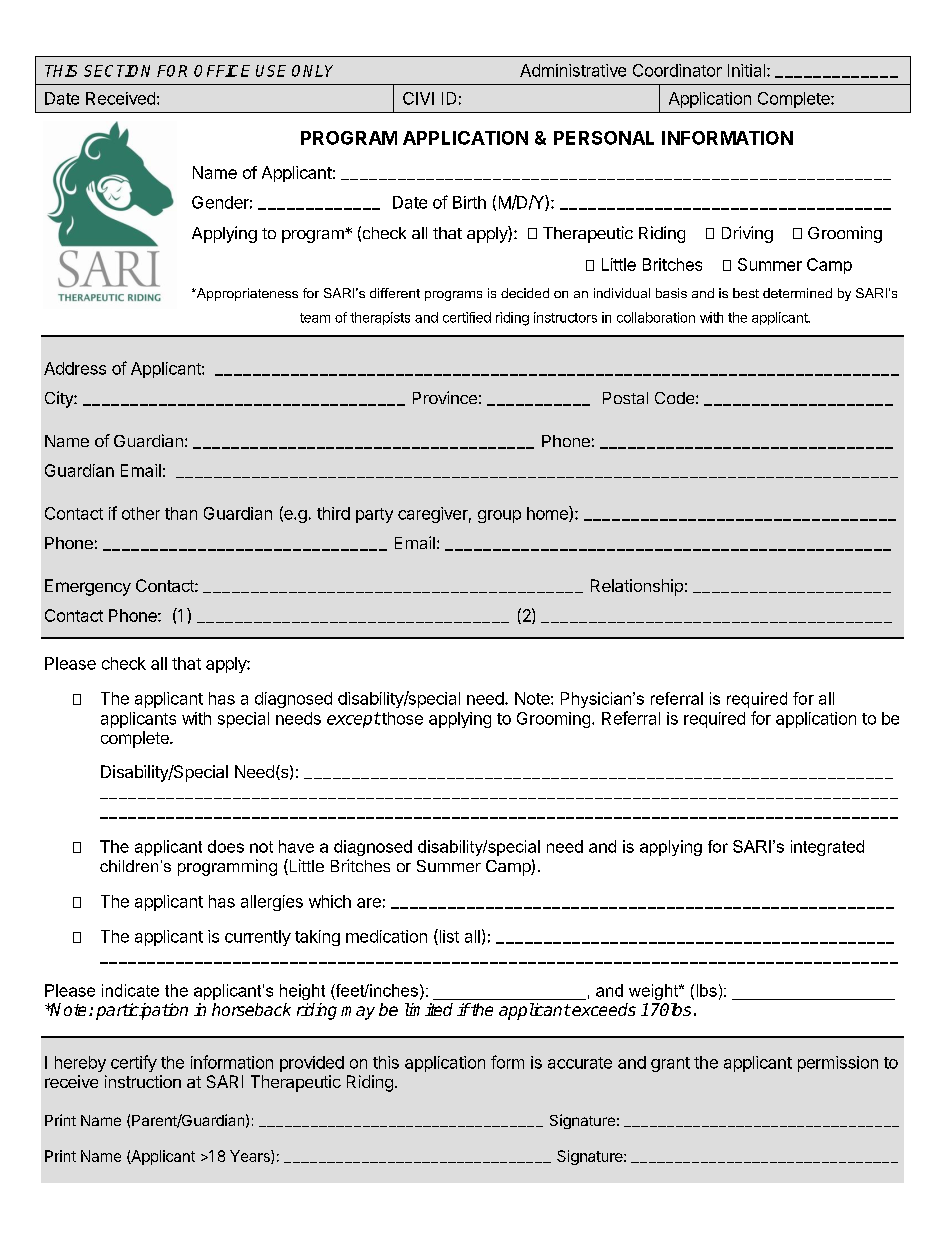  I want to click on accurate, so click(580, 1063).
